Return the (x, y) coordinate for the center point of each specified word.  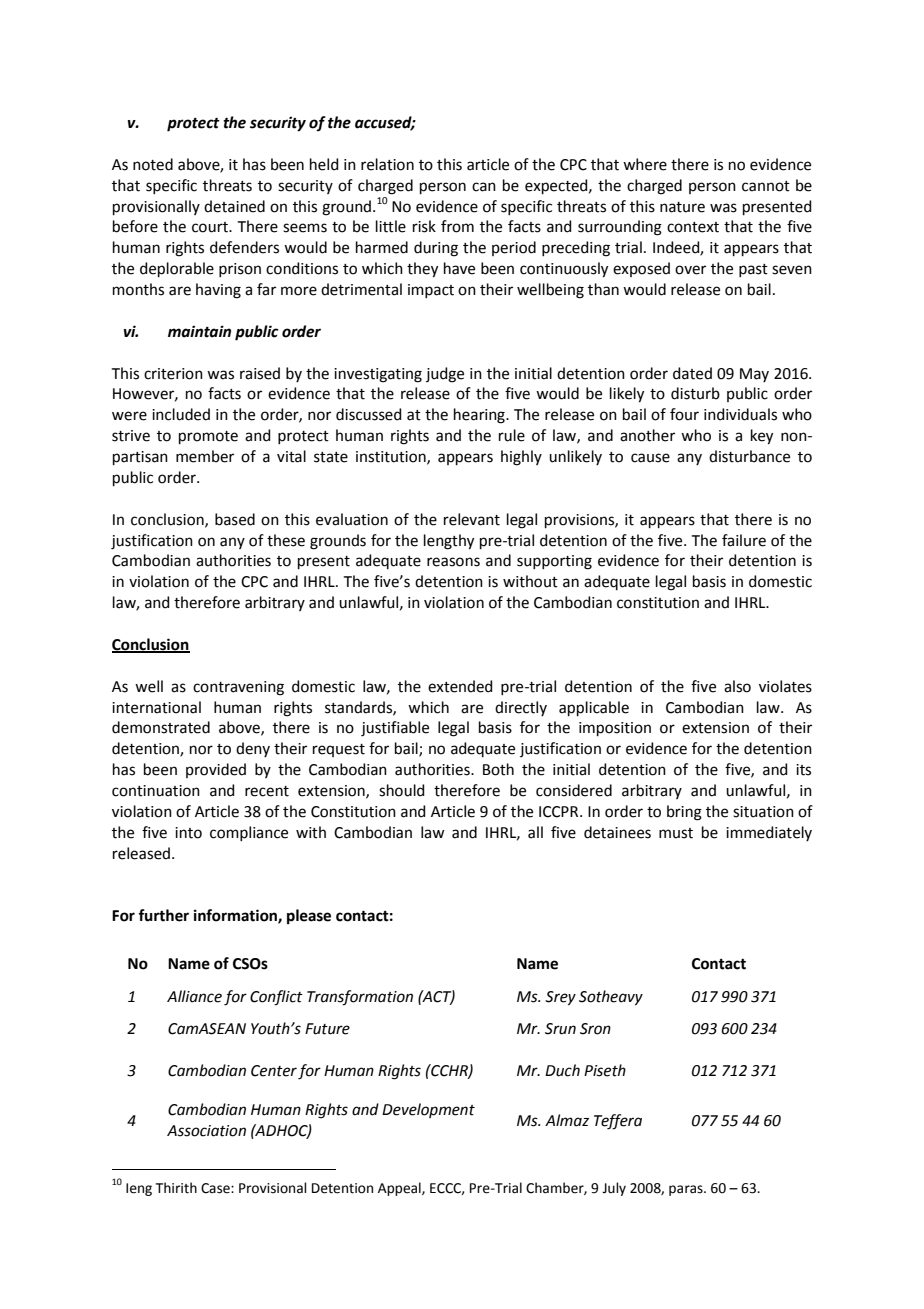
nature (682, 207)
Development (428, 1110)
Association (206, 1131)
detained (234, 206)
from (457, 226)
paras (687, 1190)
